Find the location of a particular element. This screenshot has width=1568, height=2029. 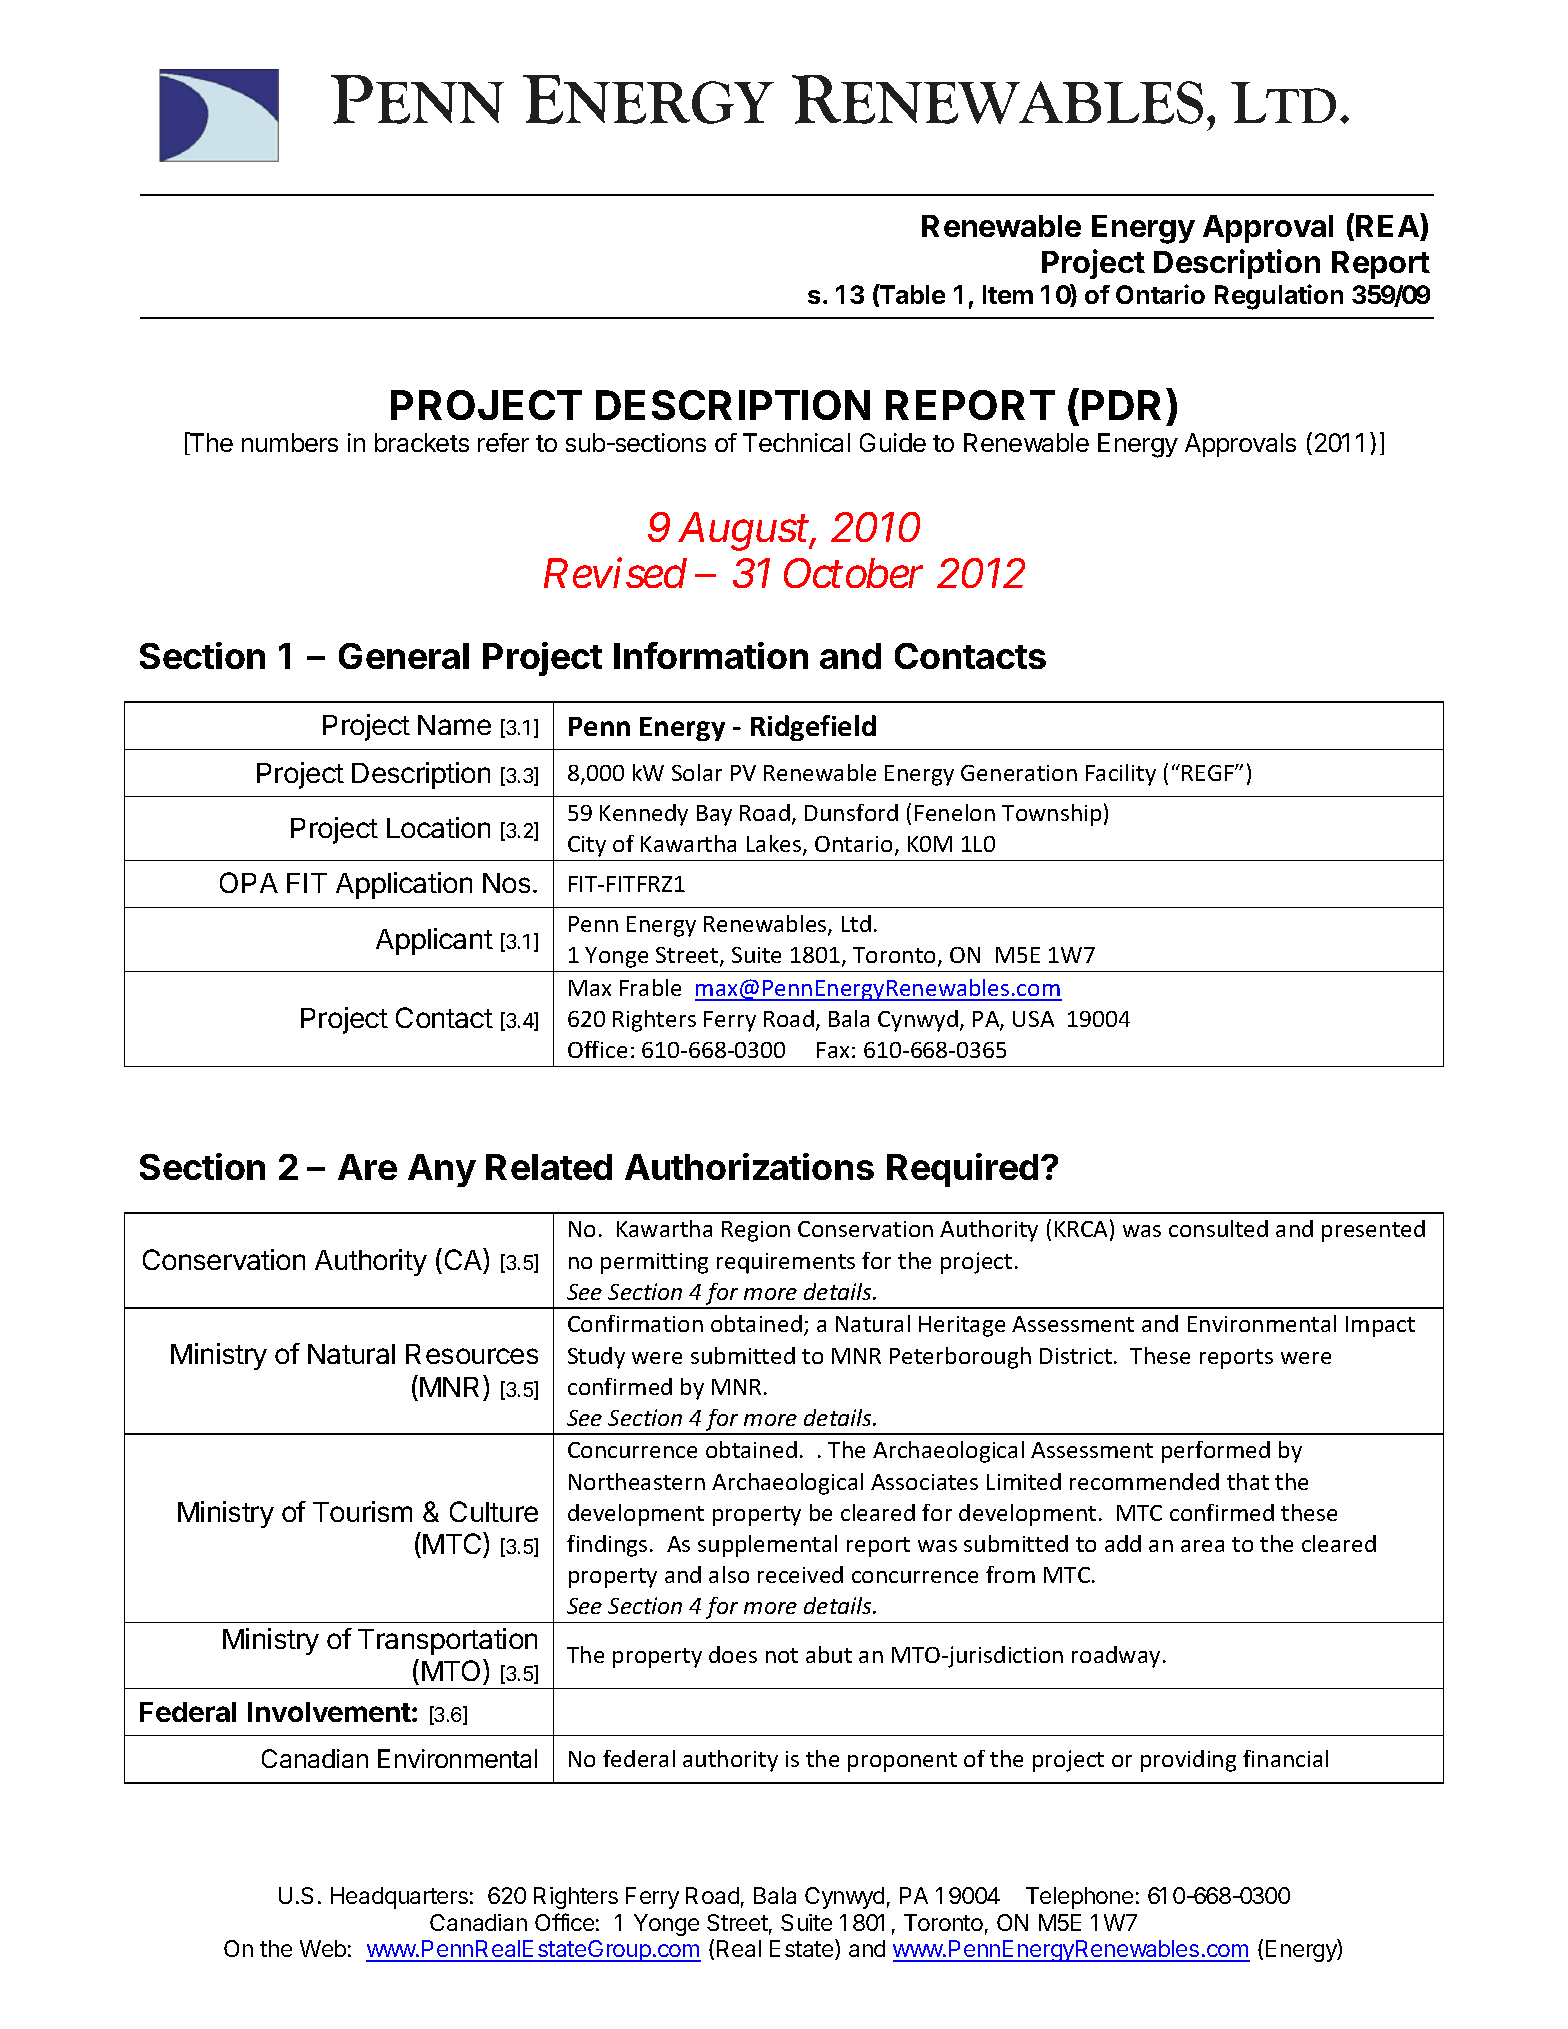

Technical is located at coordinates (796, 442).
